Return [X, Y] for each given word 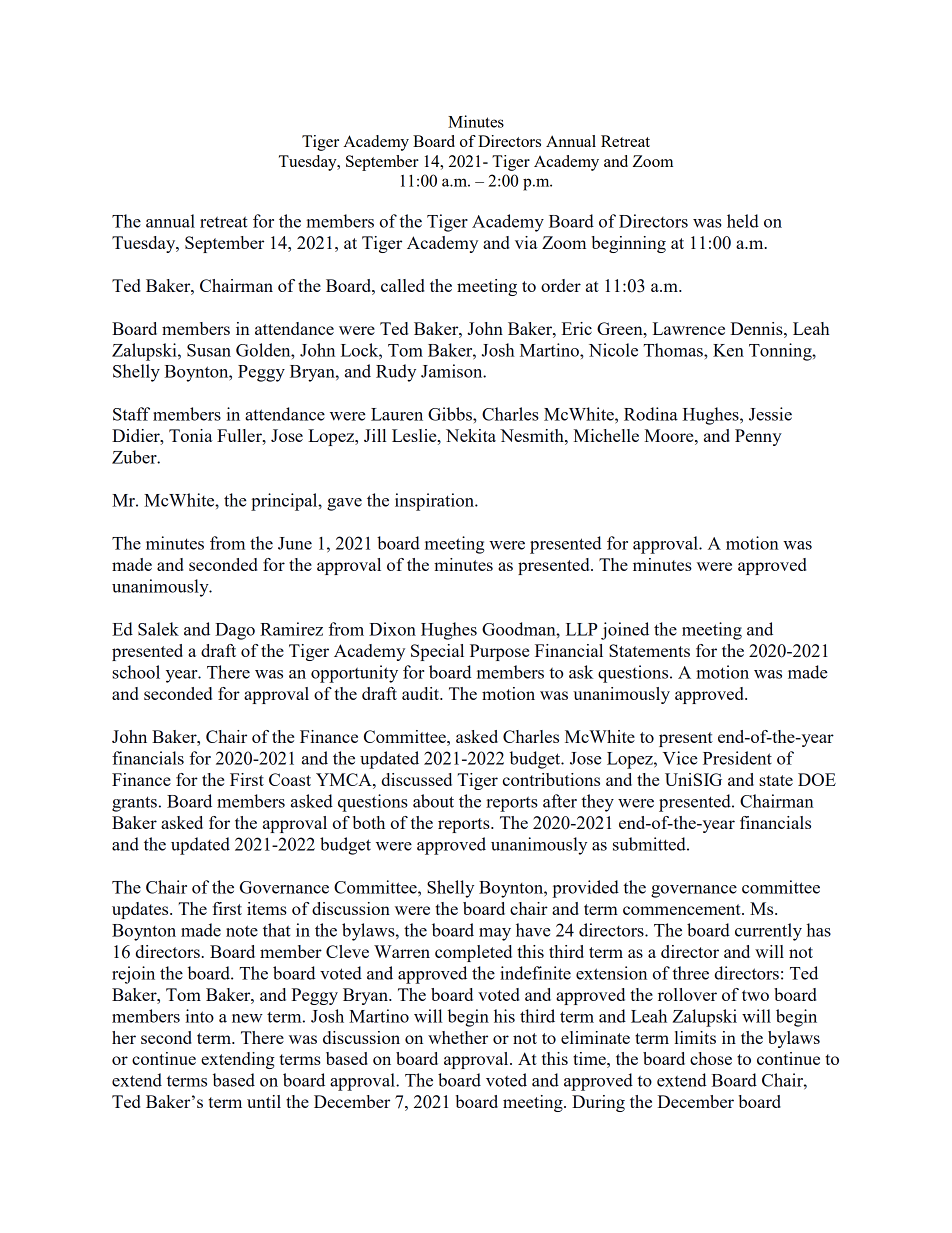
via [526, 242]
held [743, 221]
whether [458, 1037]
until [264, 1101]
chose [711, 1058]
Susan [209, 350]
